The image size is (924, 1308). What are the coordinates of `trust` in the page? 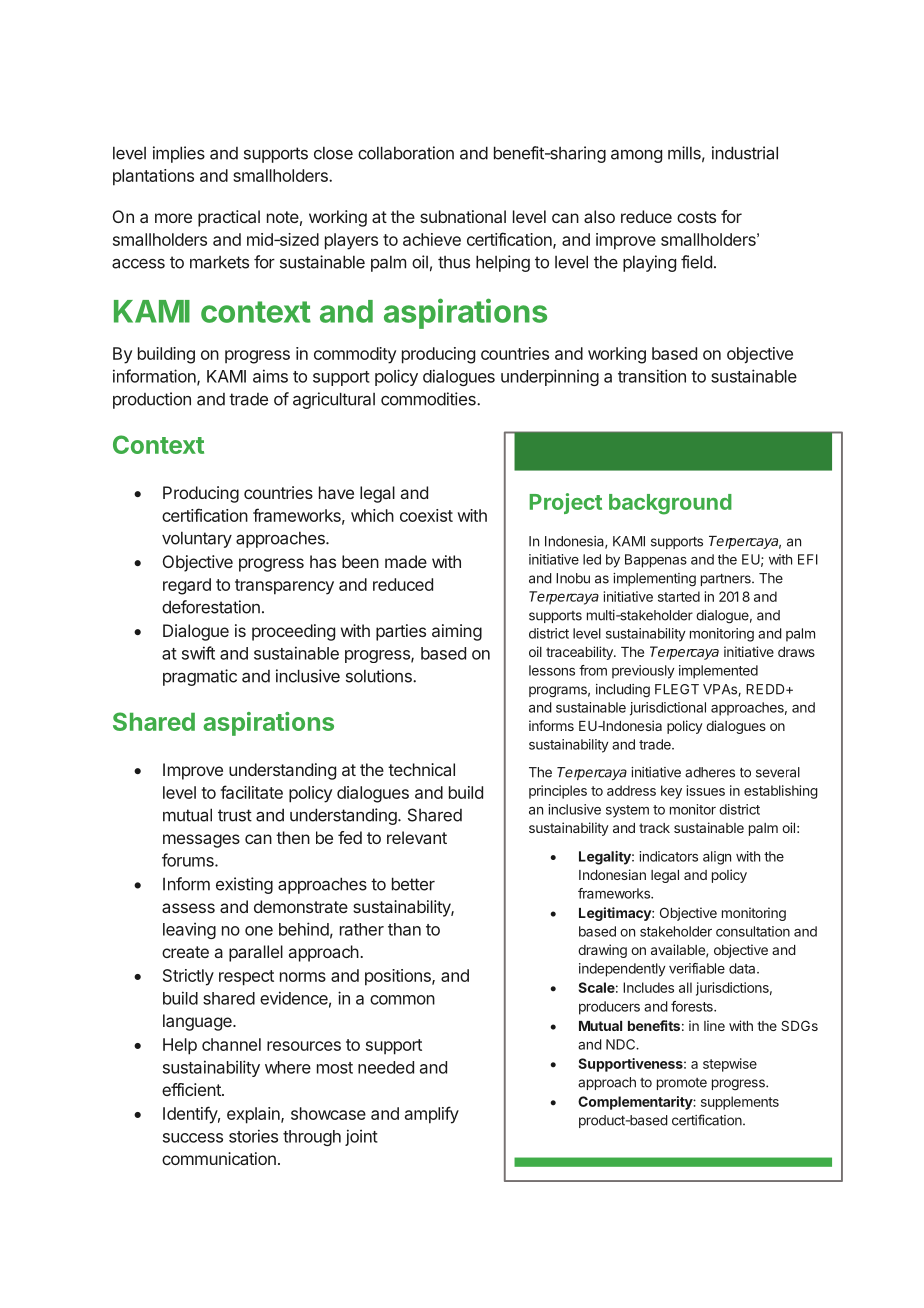 It's located at (235, 815).
